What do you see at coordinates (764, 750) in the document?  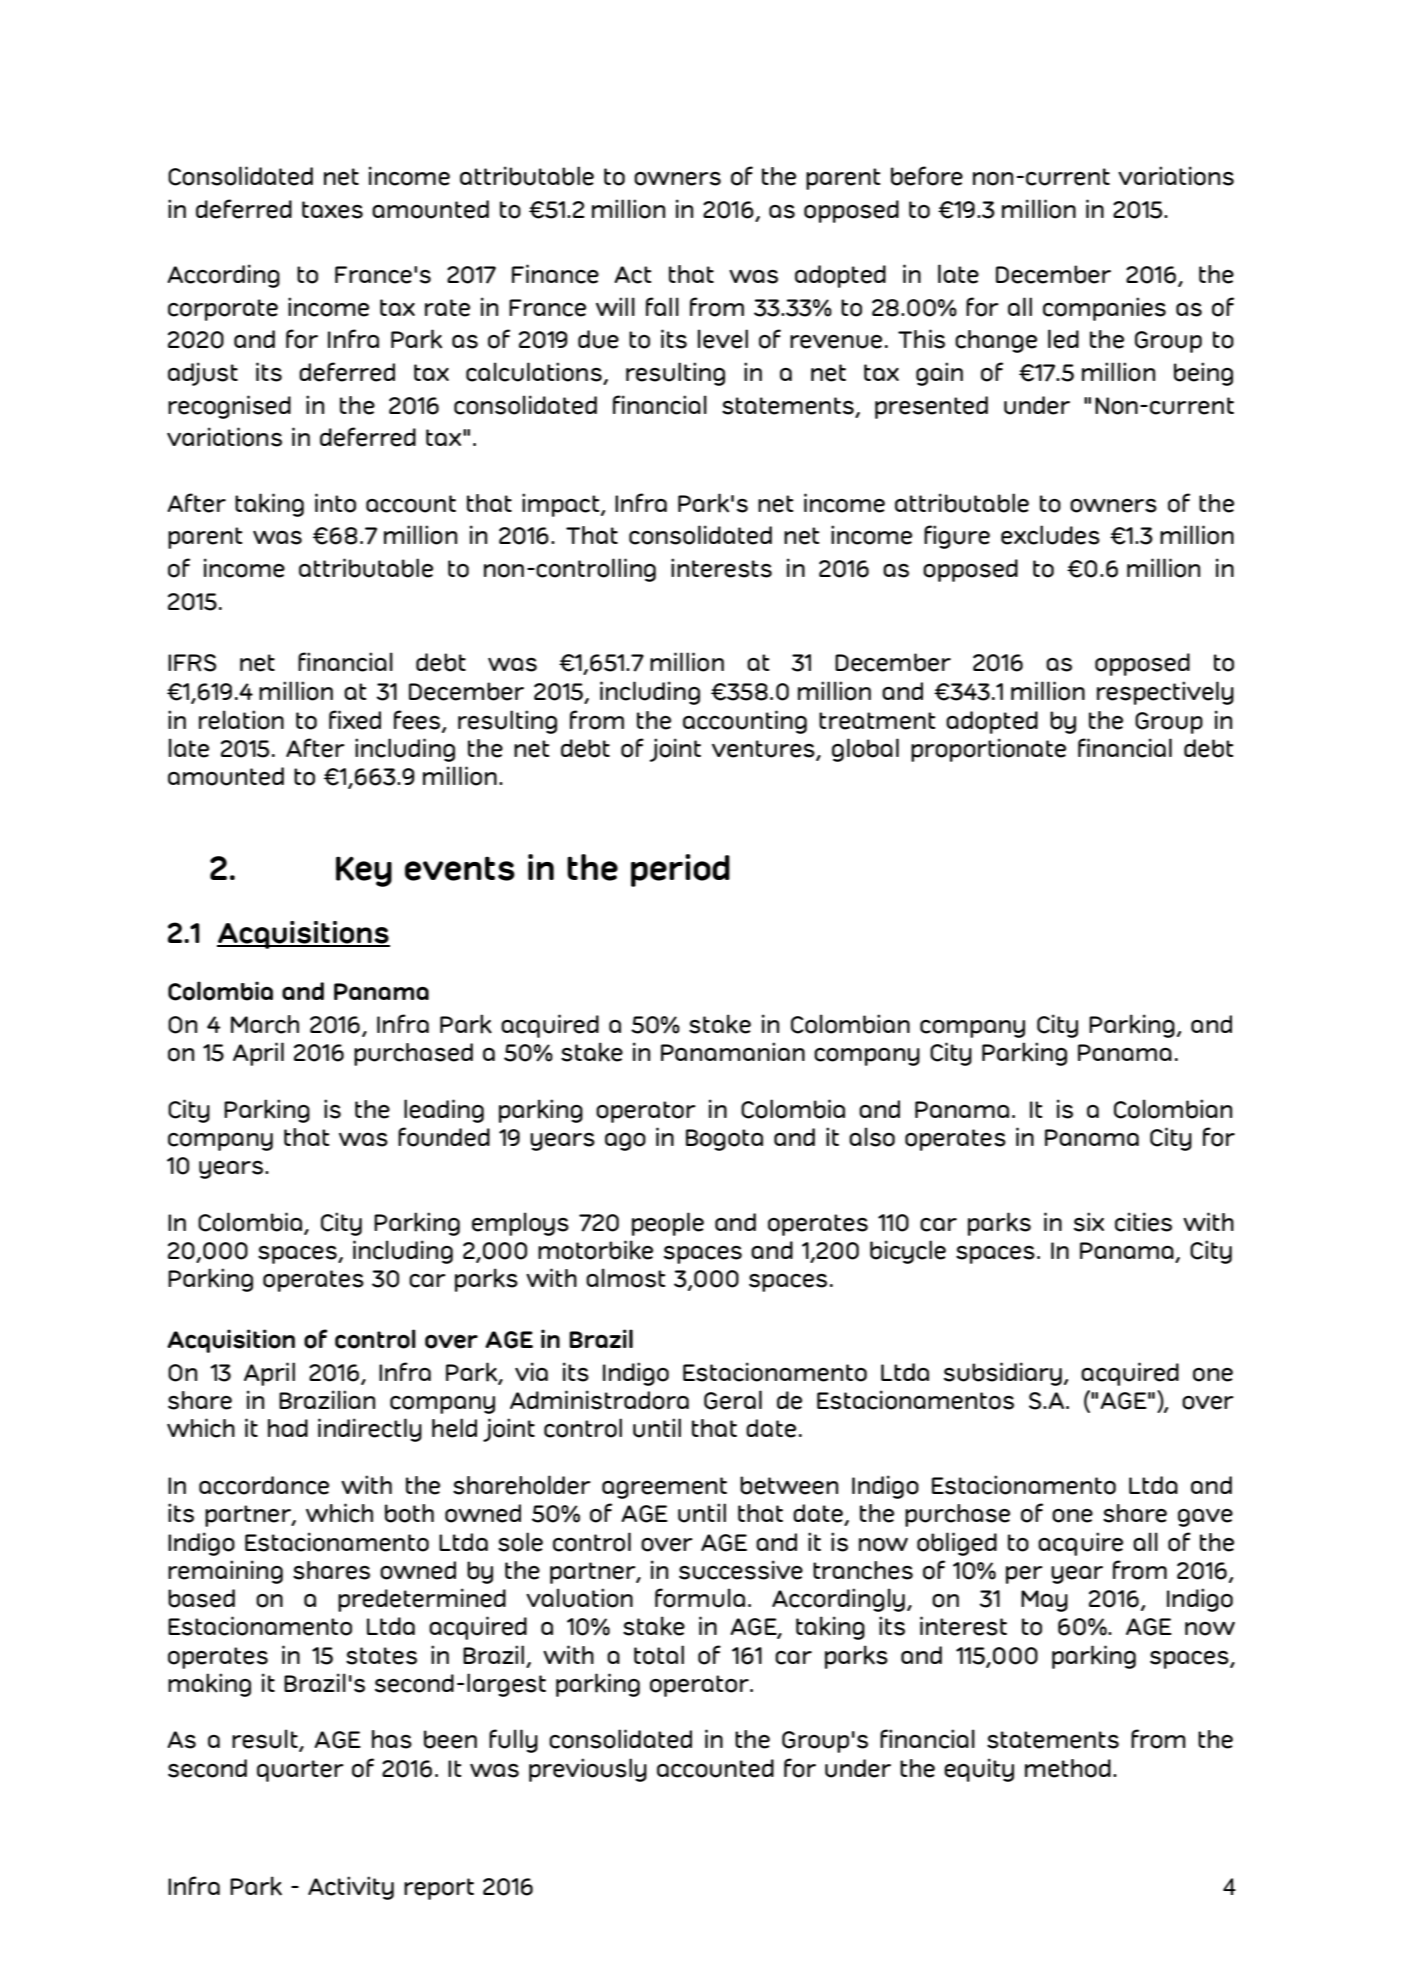 I see `ventures` at bounding box center [764, 750].
